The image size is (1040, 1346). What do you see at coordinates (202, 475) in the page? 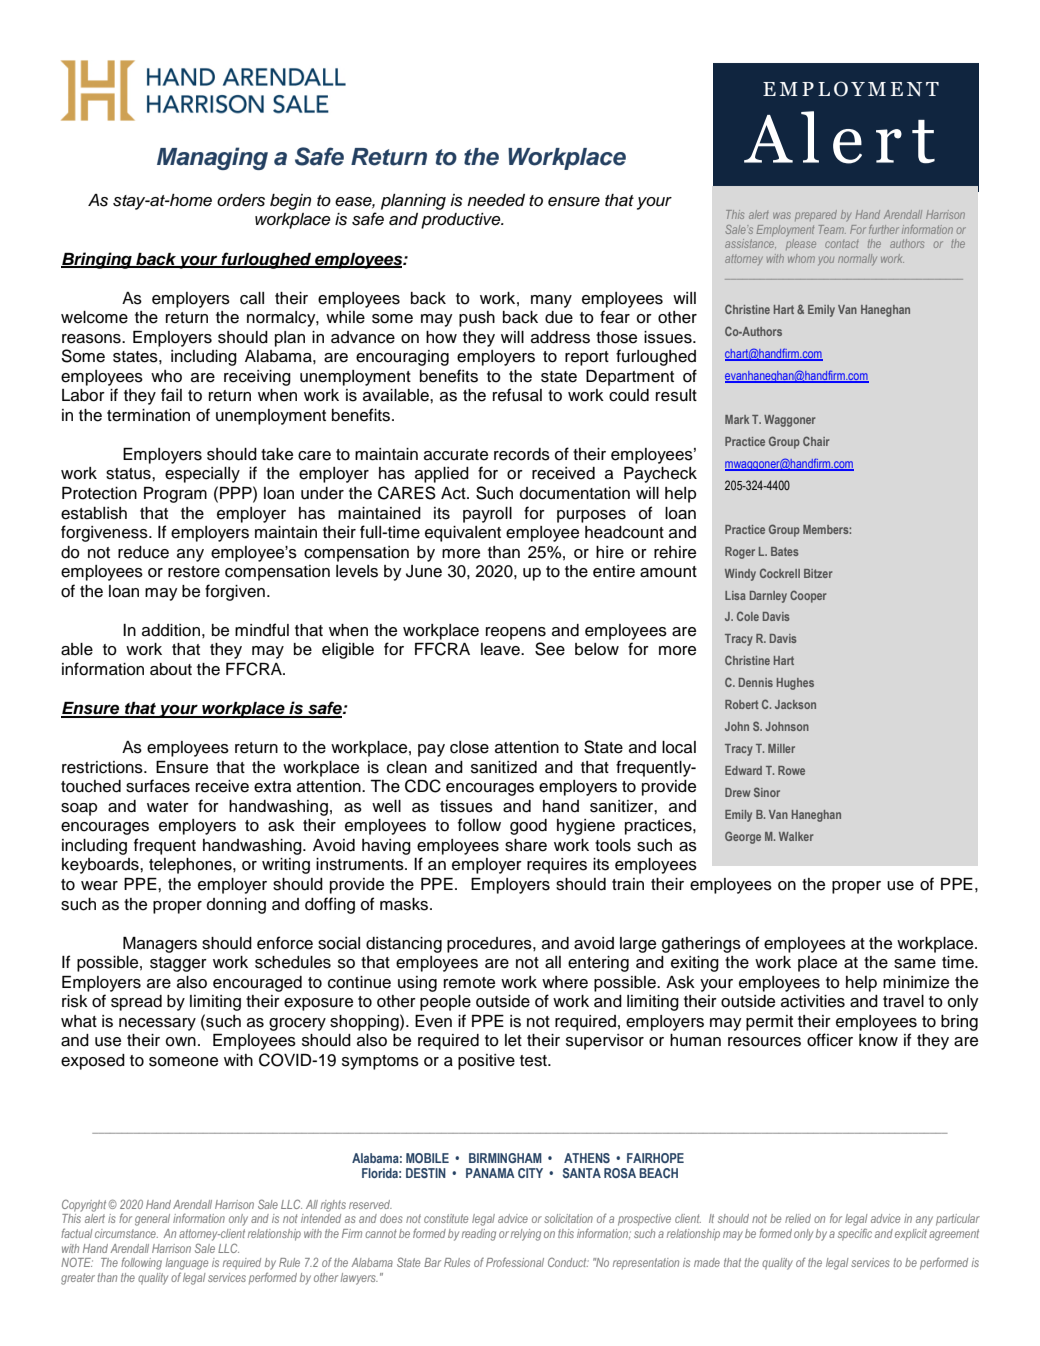
I see `especially` at bounding box center [202, 475].
